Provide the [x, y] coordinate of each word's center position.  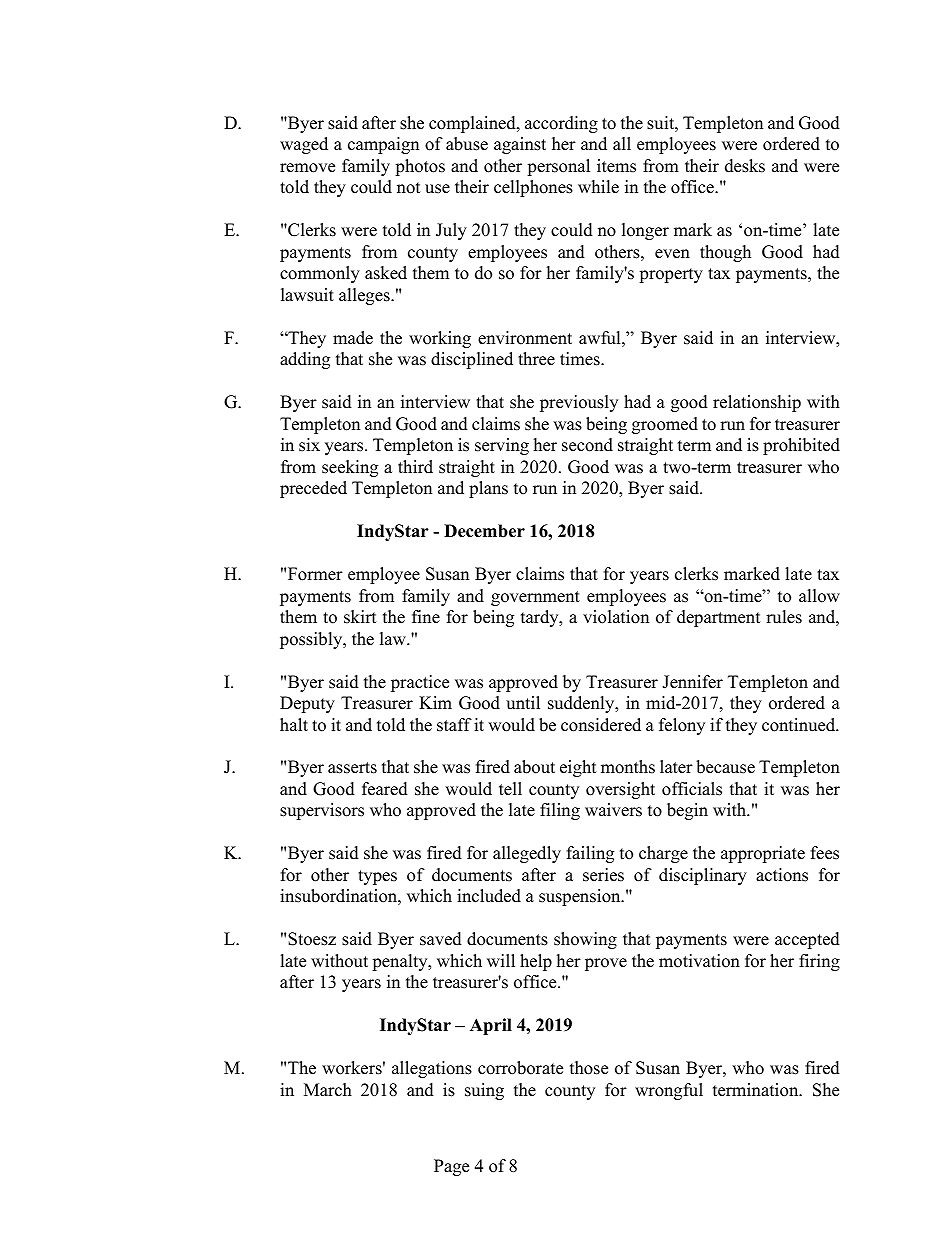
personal [558, 167]
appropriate [763, 854]
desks [745, 166]
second [587, 445]
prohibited [801, 446]
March [328, 1090]
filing [560, 811]
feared [385, 789]
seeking [350, 468]
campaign [383, 145]
